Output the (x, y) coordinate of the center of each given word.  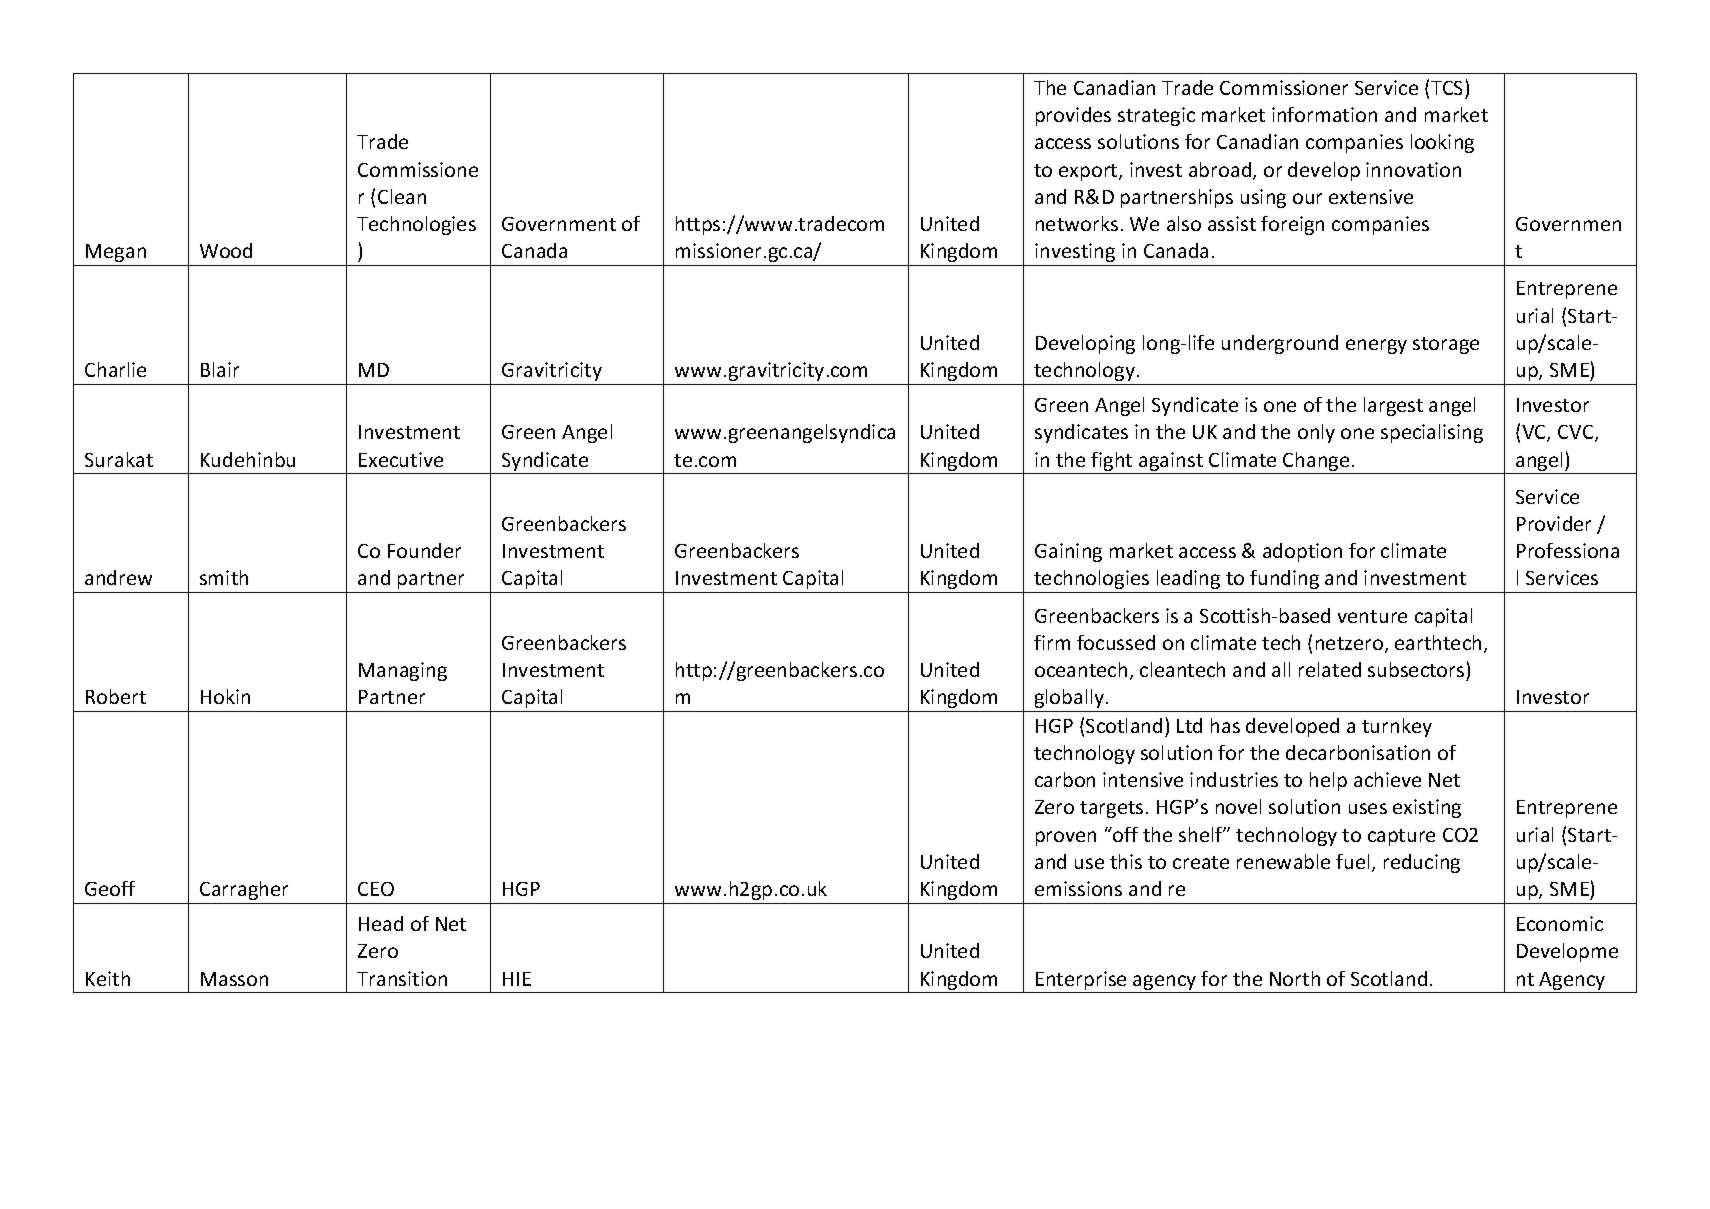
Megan (116, 253)
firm (1052, 642)
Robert (116, 696)
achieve (1387, 779)
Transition (402, 978)
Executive (401, 459)
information (1324, 114)
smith (224, 577)
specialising (1432, 433)
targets (1111, 809)
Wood (226, 250)
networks (1077, 223)
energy (1376, 346)
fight (1112, 463)
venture (1372, 616)
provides (1073, 116)
